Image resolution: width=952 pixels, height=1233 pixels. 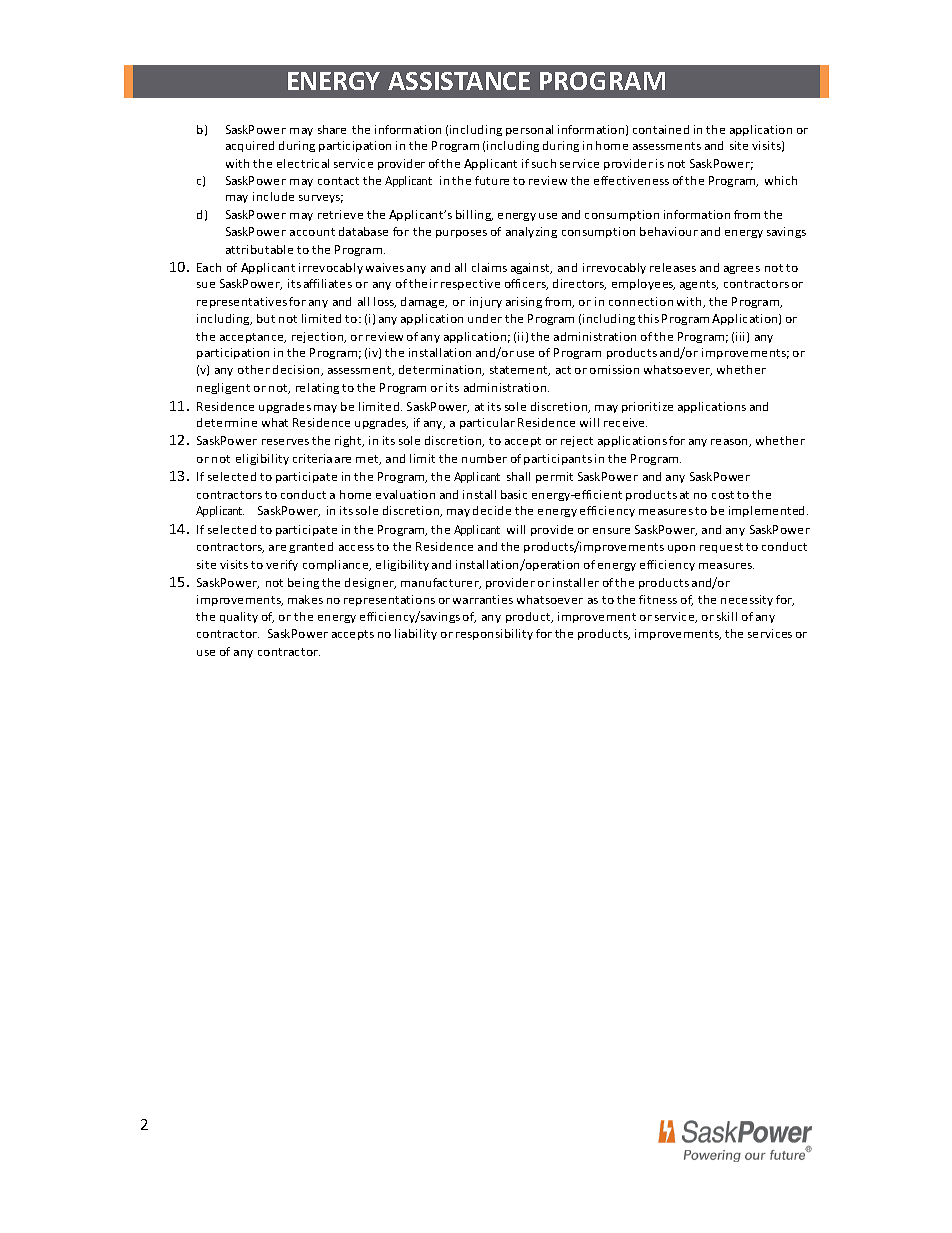 What do you see at coordinates (727, 616) in the page?
I see `skill` at bounding box center [727, 616].
